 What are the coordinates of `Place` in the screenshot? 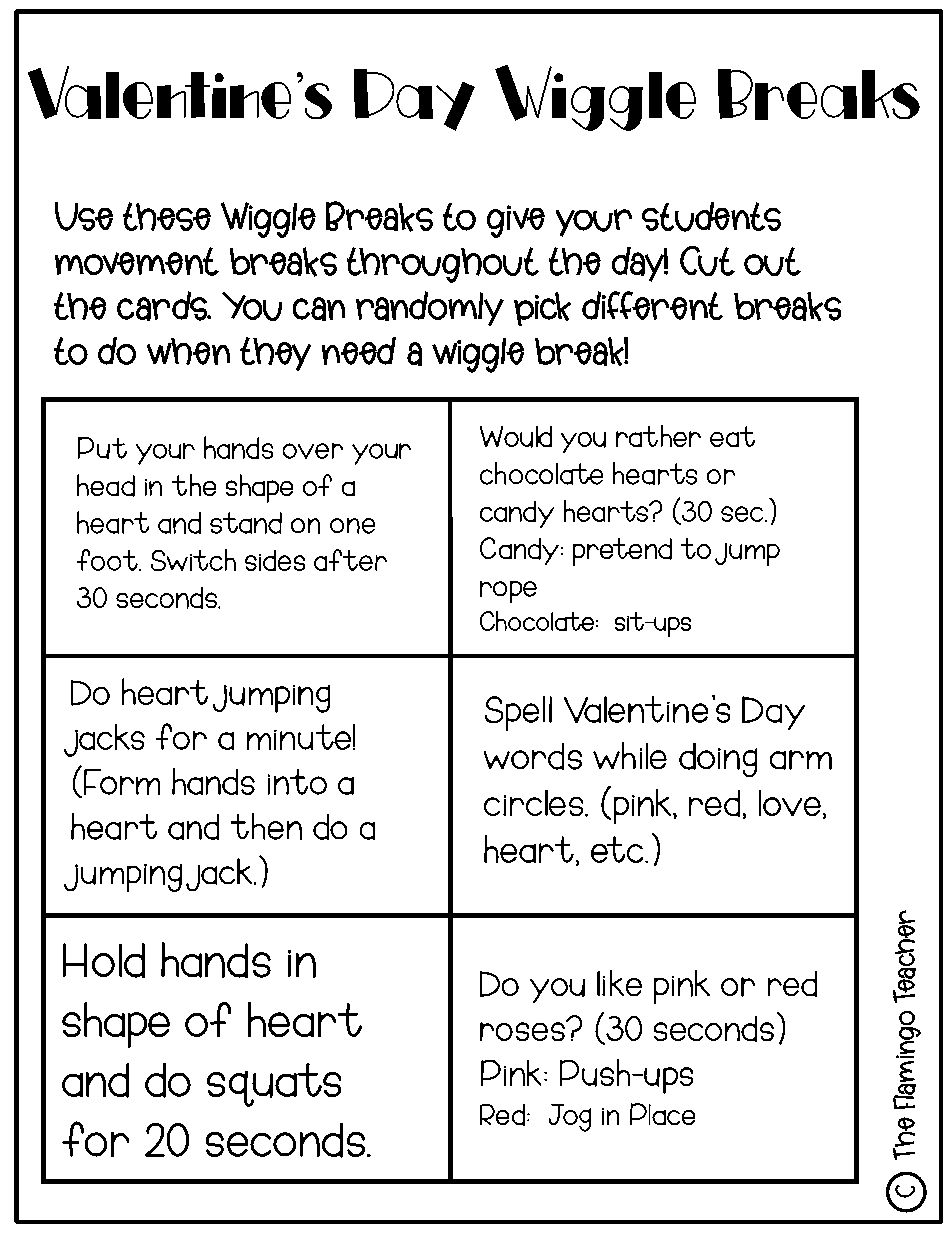 It's located at (662, 1114).
